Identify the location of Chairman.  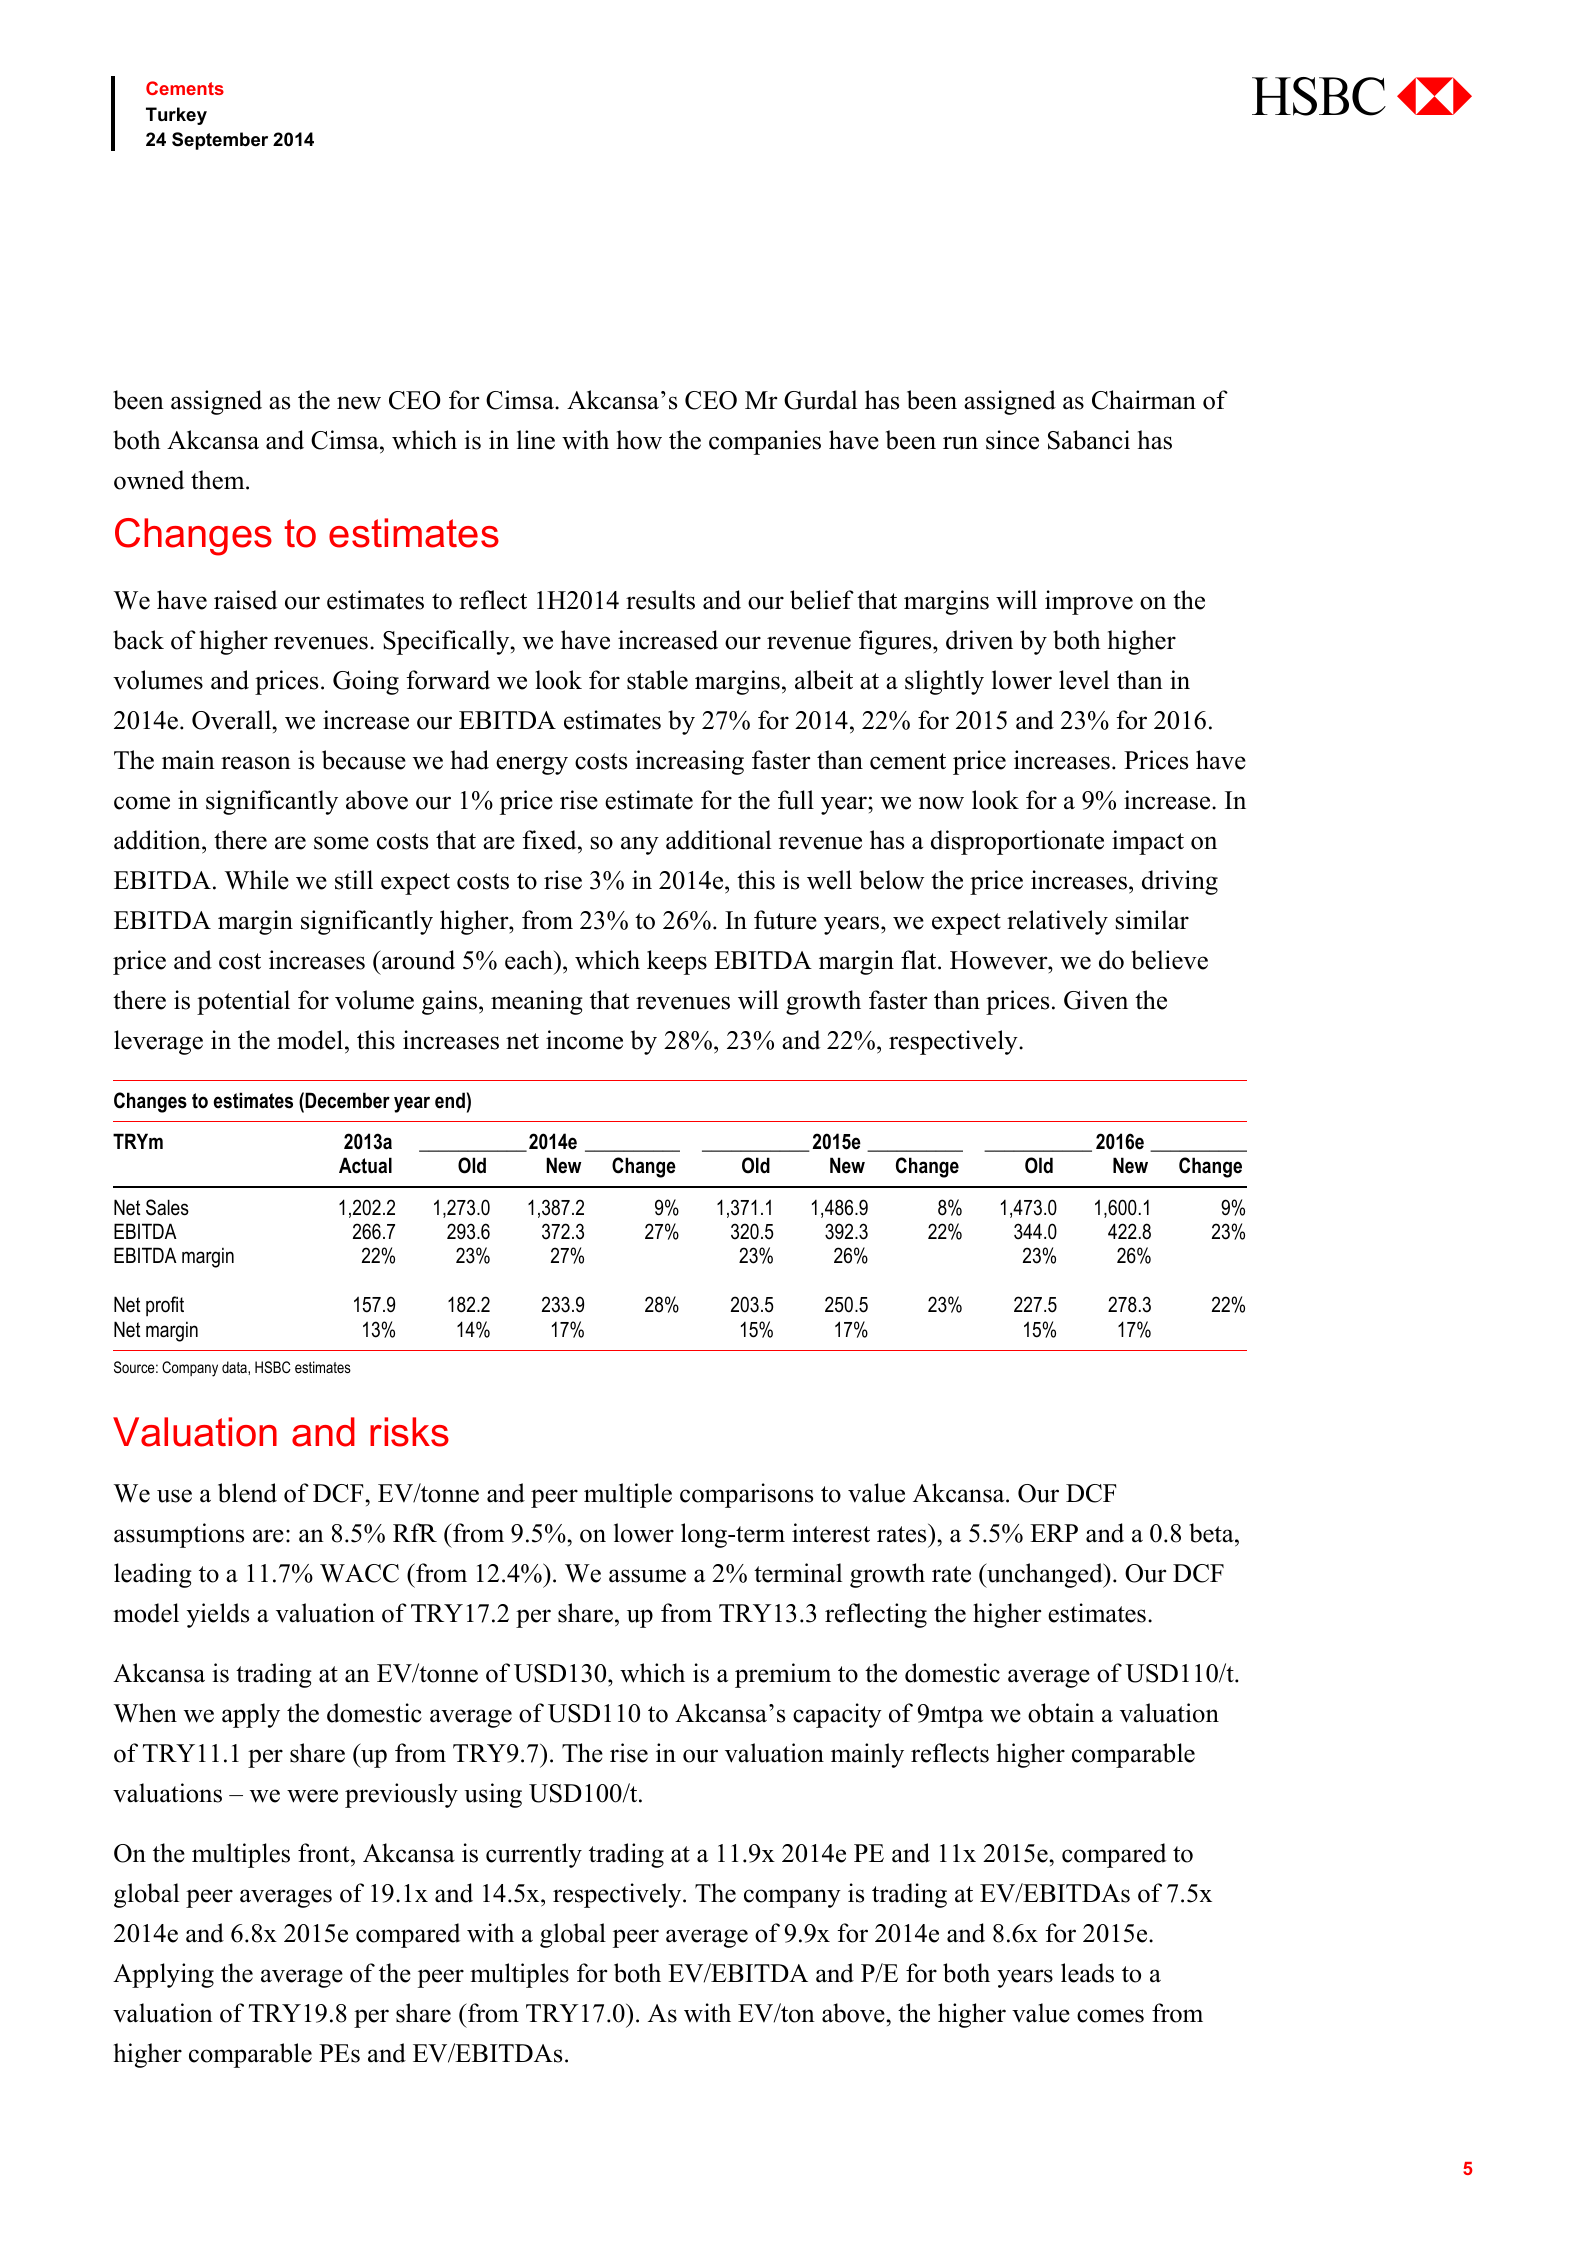
(1144, 400).
